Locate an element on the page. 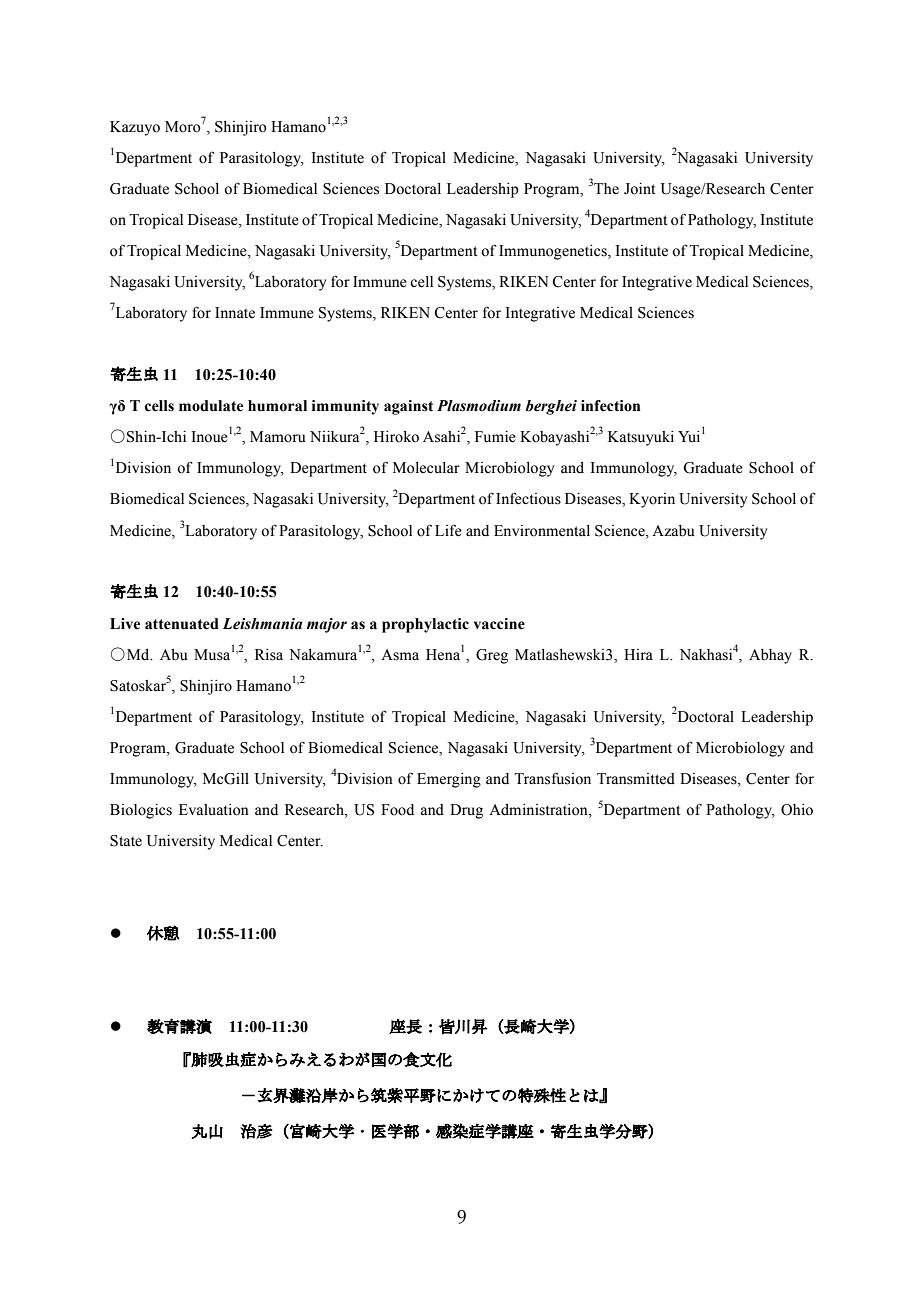  Joint is located at coordinates (639, 189).
